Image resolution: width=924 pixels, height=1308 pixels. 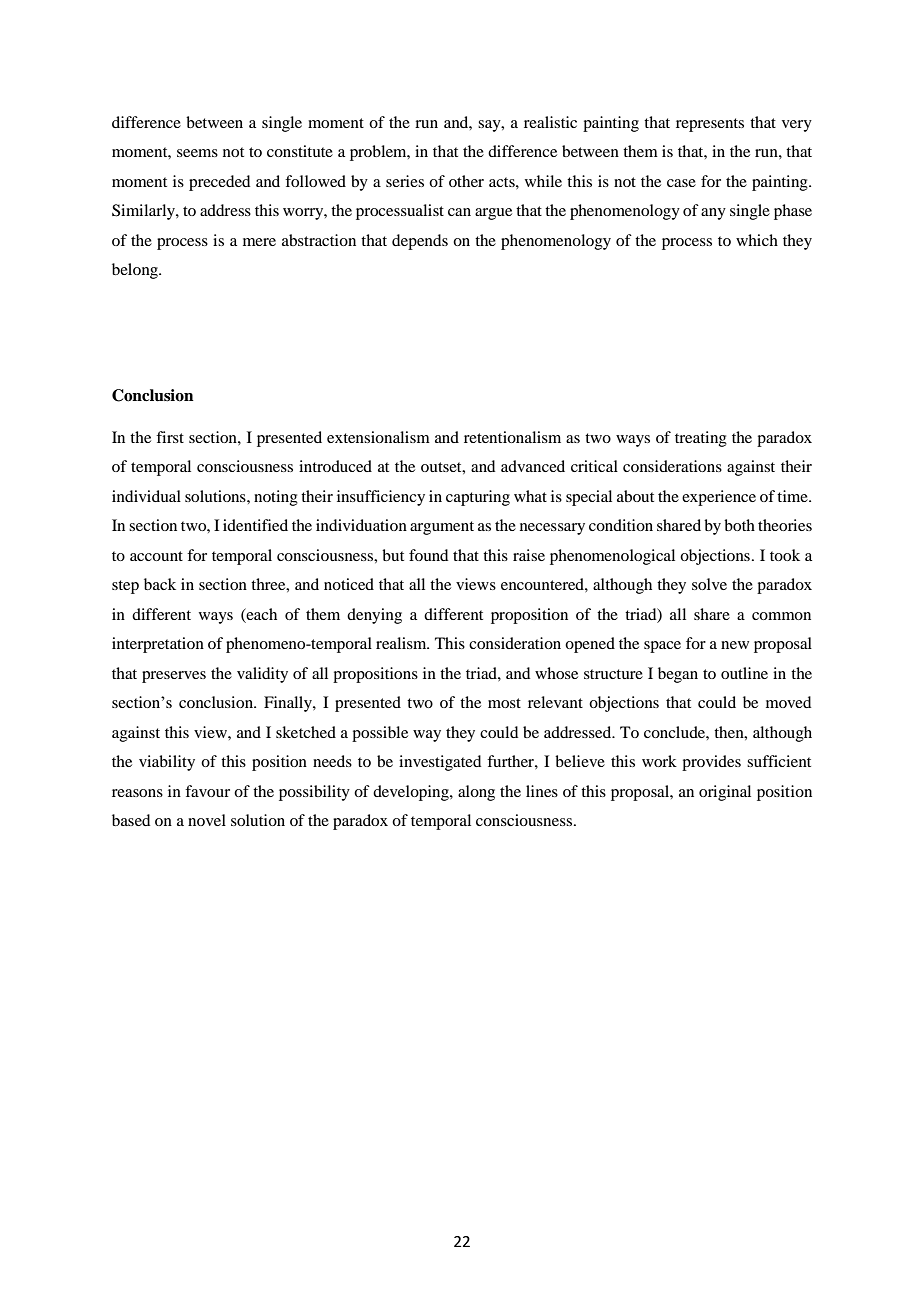 What do you see at coordinates (158, 645) in the screenshot?
I see `interpretation` at bounding box center [158, 645].
